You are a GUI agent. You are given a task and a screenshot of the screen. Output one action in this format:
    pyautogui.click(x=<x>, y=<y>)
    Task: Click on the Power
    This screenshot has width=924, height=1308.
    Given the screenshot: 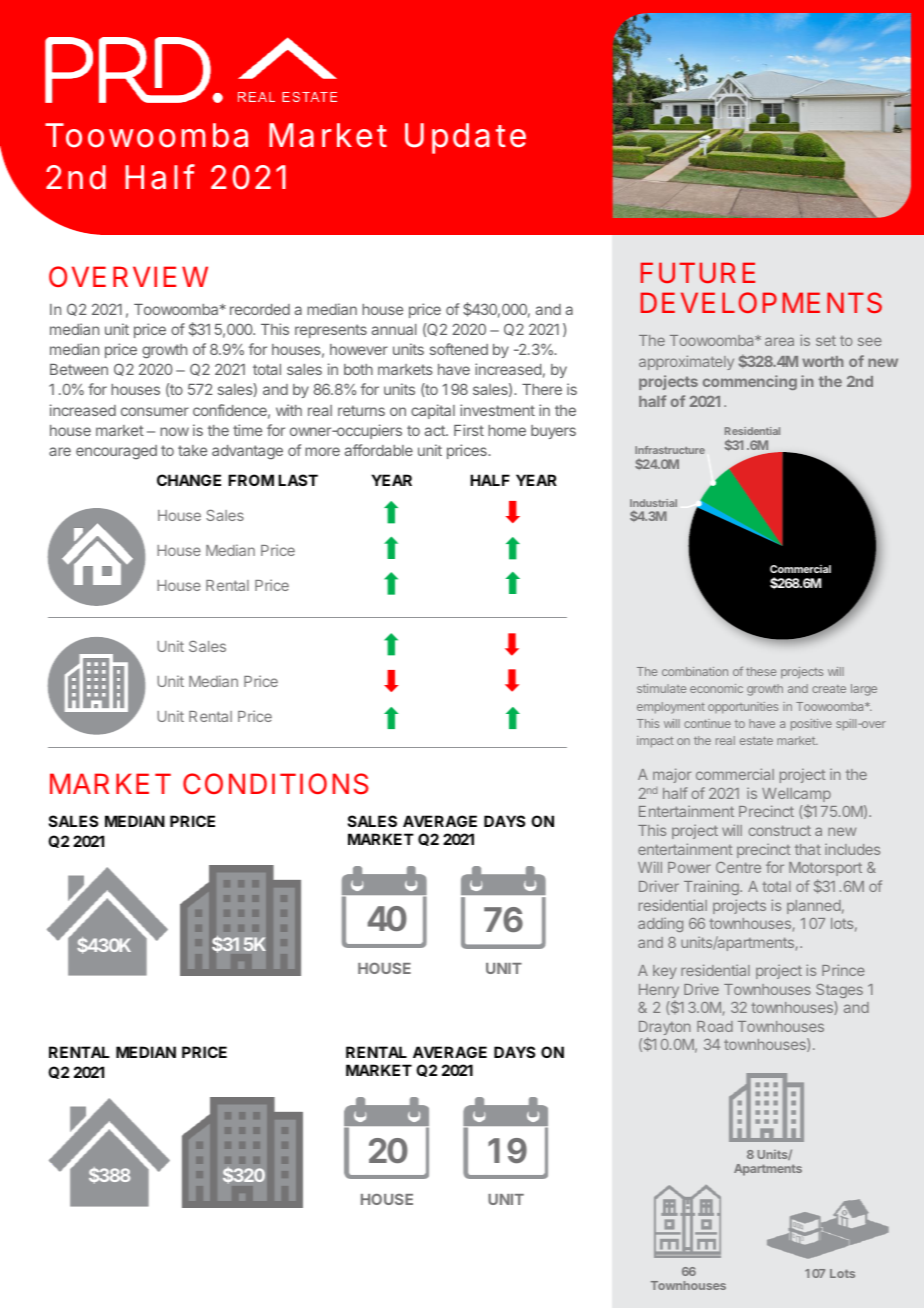 What is the action you would take?
    pyautogui.click(x=689, y=867)
